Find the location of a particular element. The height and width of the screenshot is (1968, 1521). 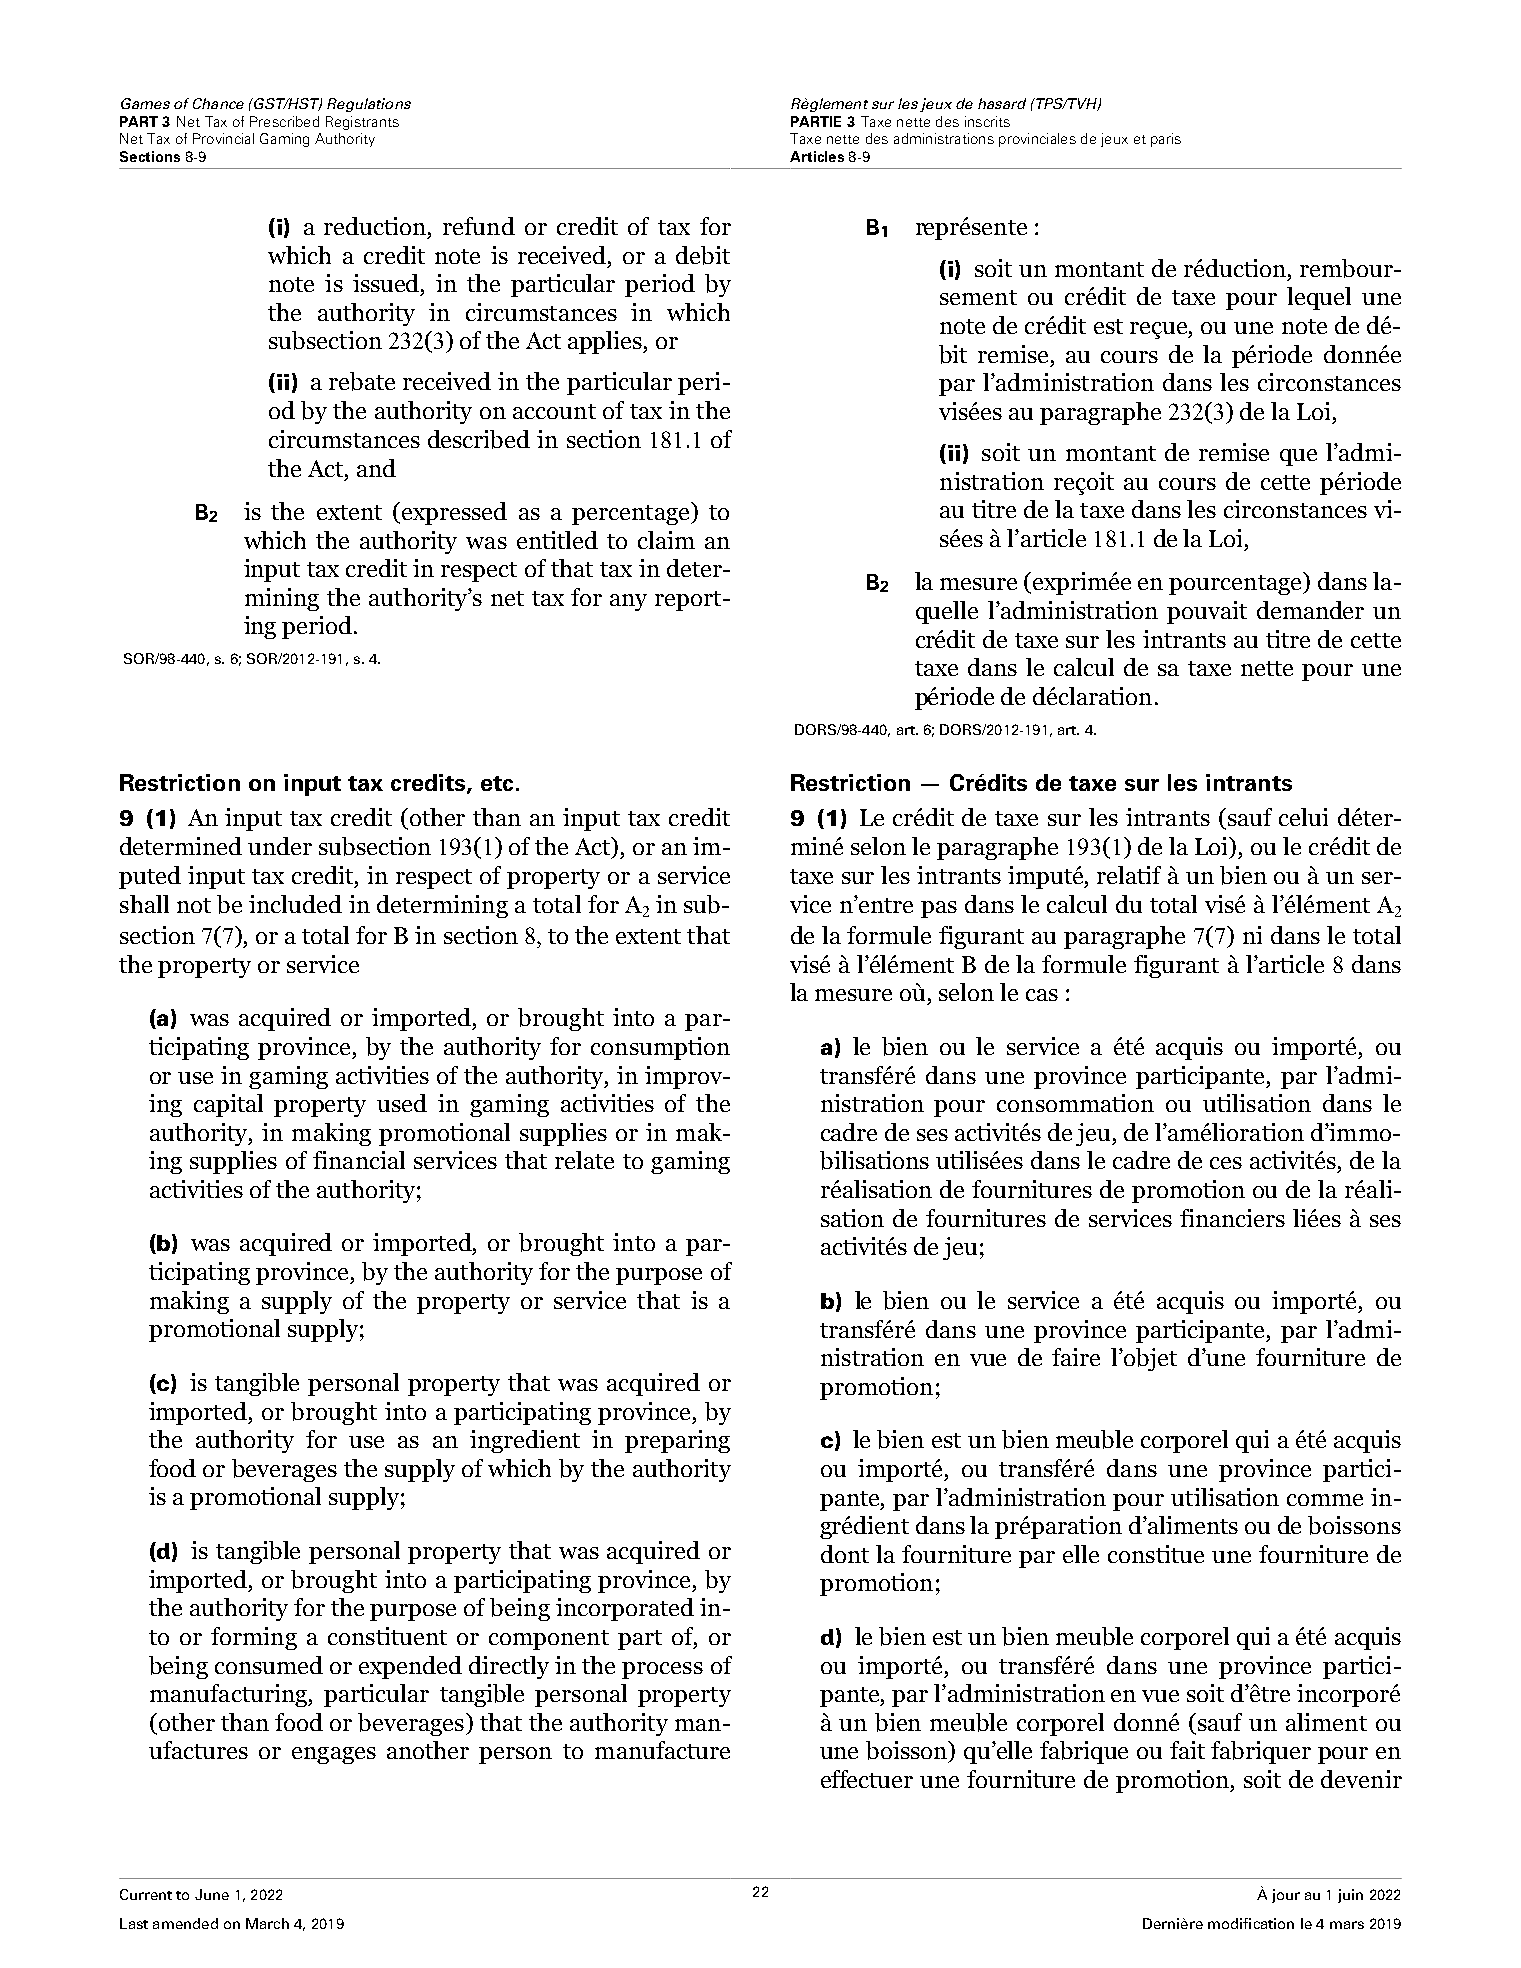

pas is located at coordinates (939, 909).
